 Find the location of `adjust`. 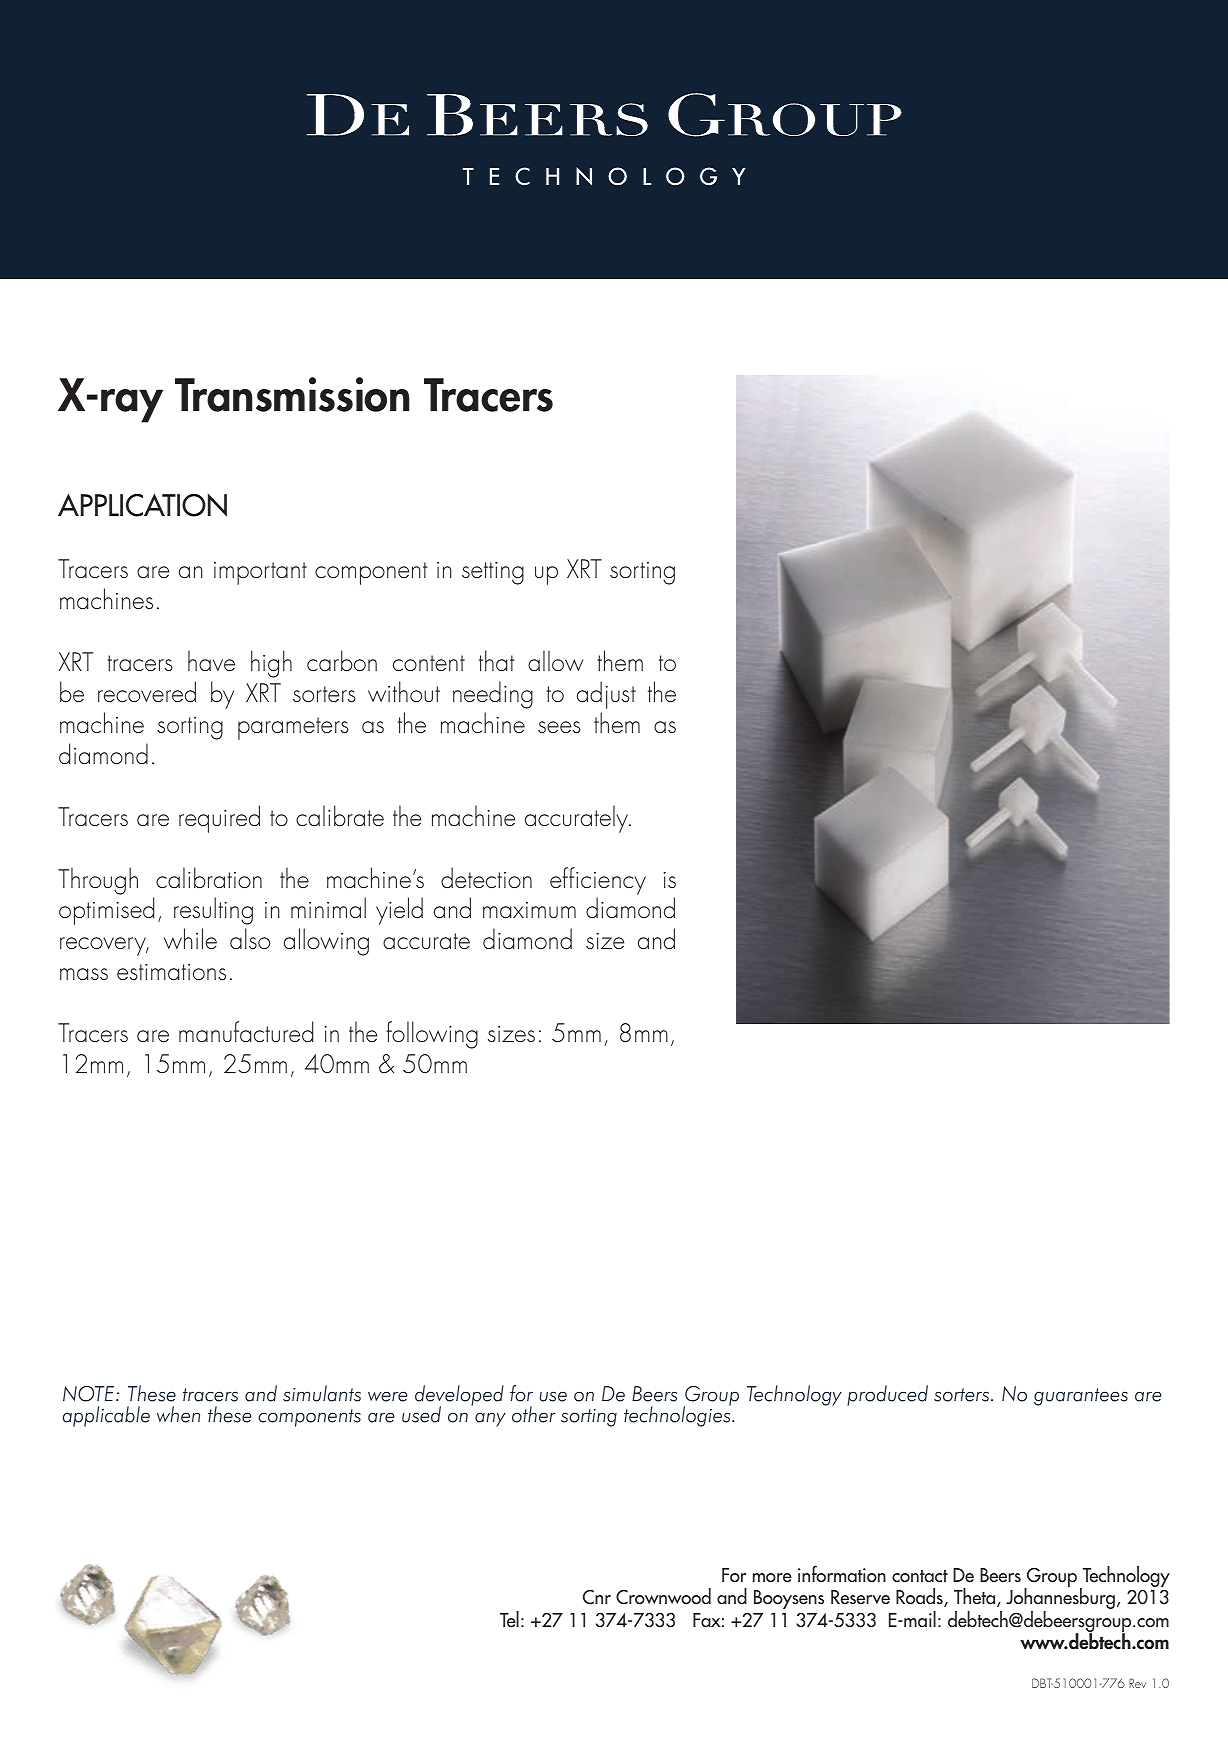

adjust is located at coordinates (606, 695).
